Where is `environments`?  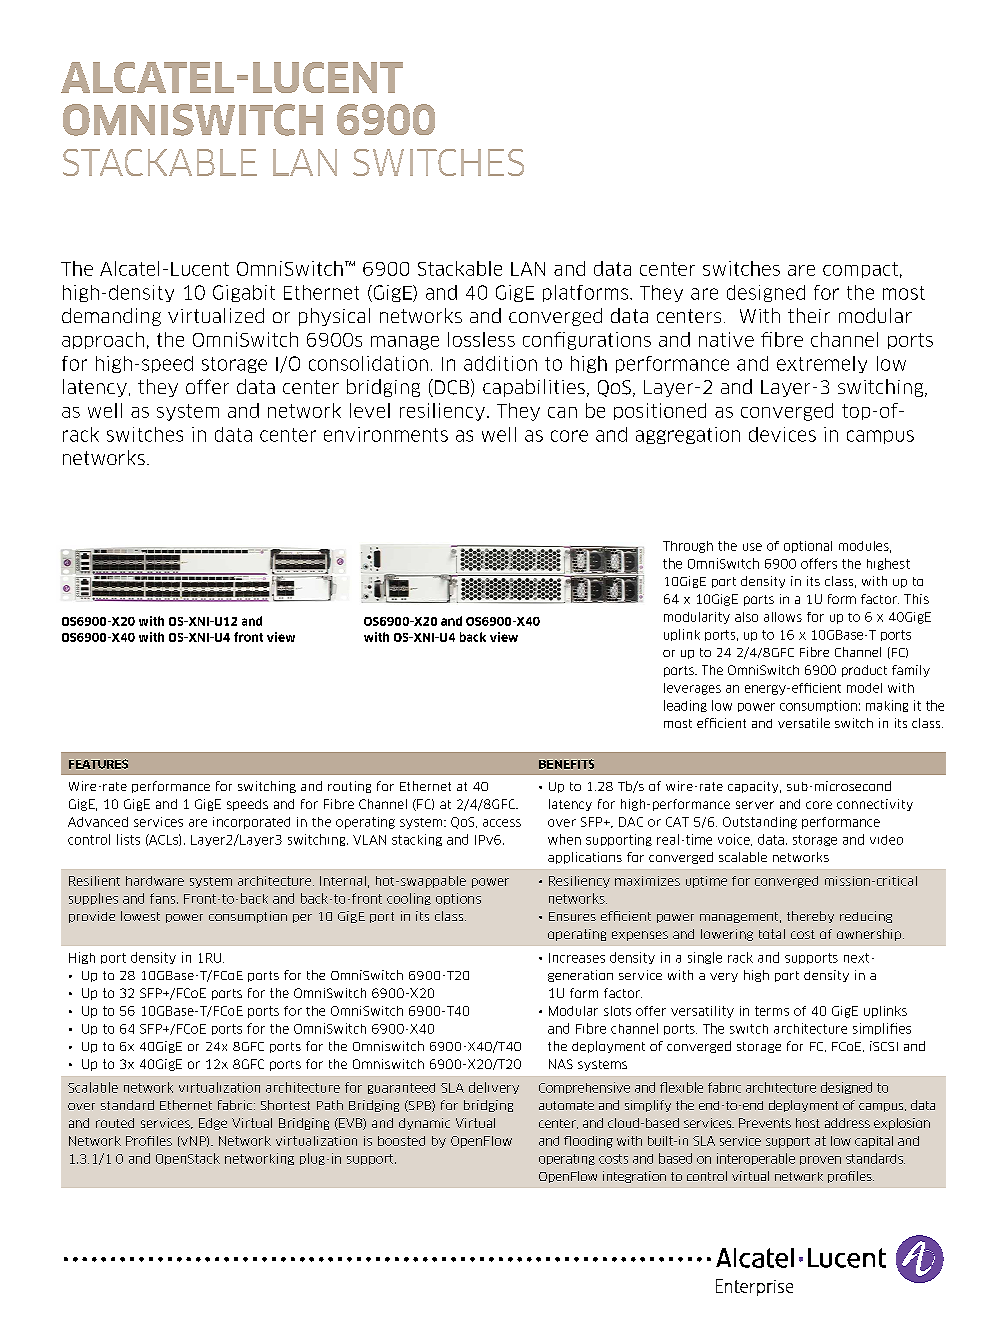 environments is located at coordinates (386, 434).
